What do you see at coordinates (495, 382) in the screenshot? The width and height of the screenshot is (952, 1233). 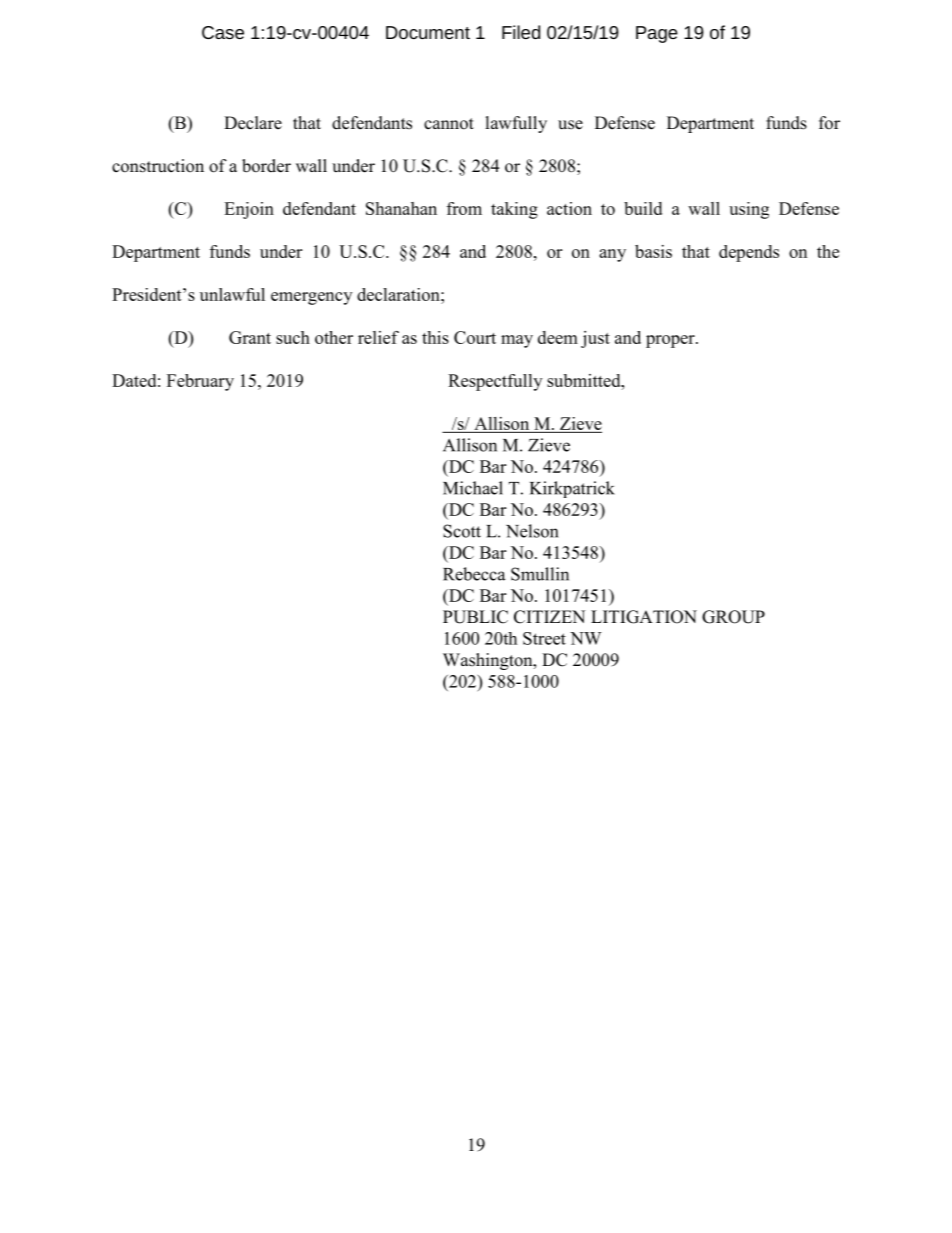 I see `Respectfully` at bounding box center [495, 382].
